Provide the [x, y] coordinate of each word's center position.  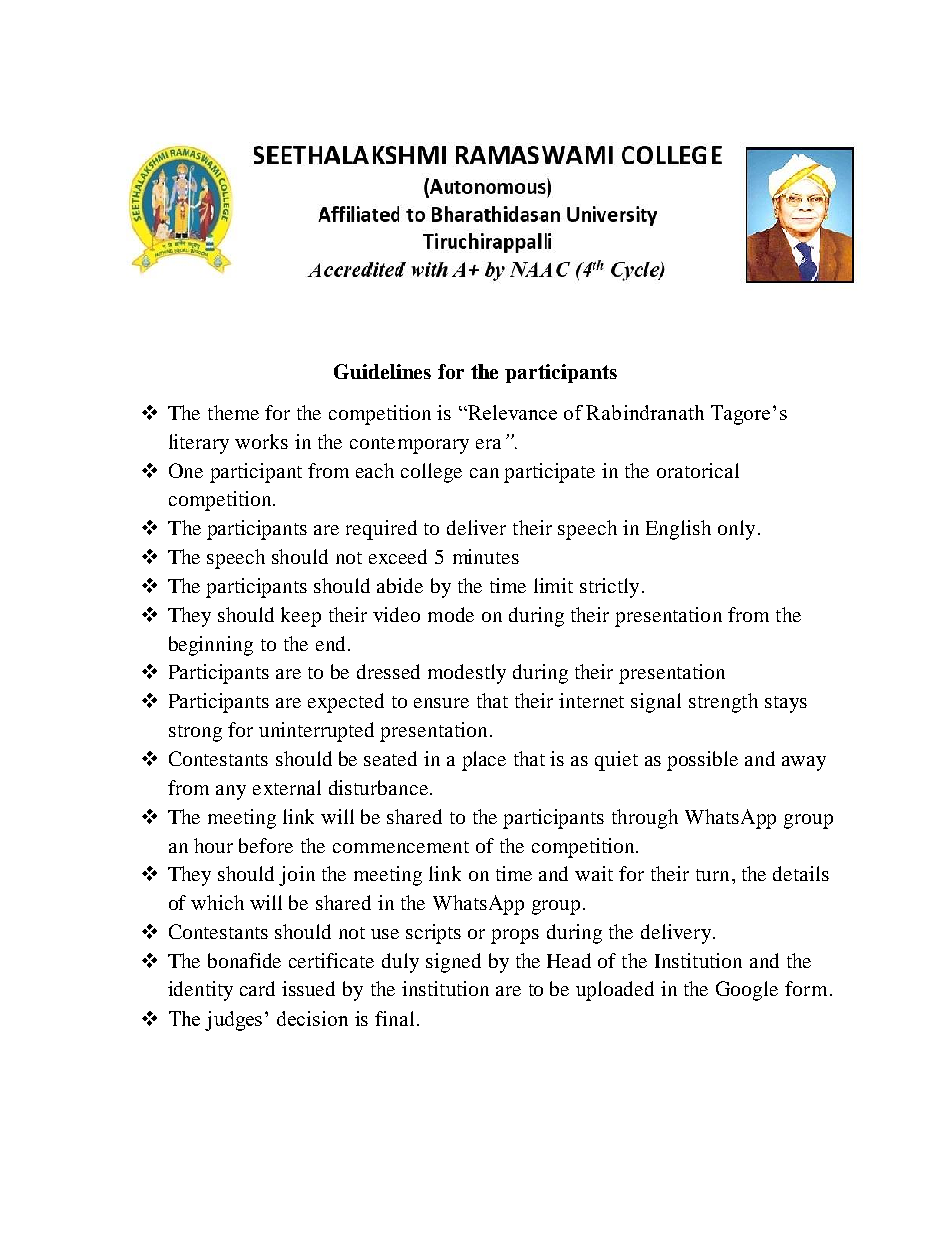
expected [346, 703]
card [257, 988]
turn [712, 875]
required [381, 530]
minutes [486, 556]
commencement [401, 847]
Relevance [511, 412]
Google [747, 991]
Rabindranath [645, 412]
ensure [441, 703]
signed [453, 963]
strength [723, 703]
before [266, 845]
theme [233, 412]
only [736, 530]
